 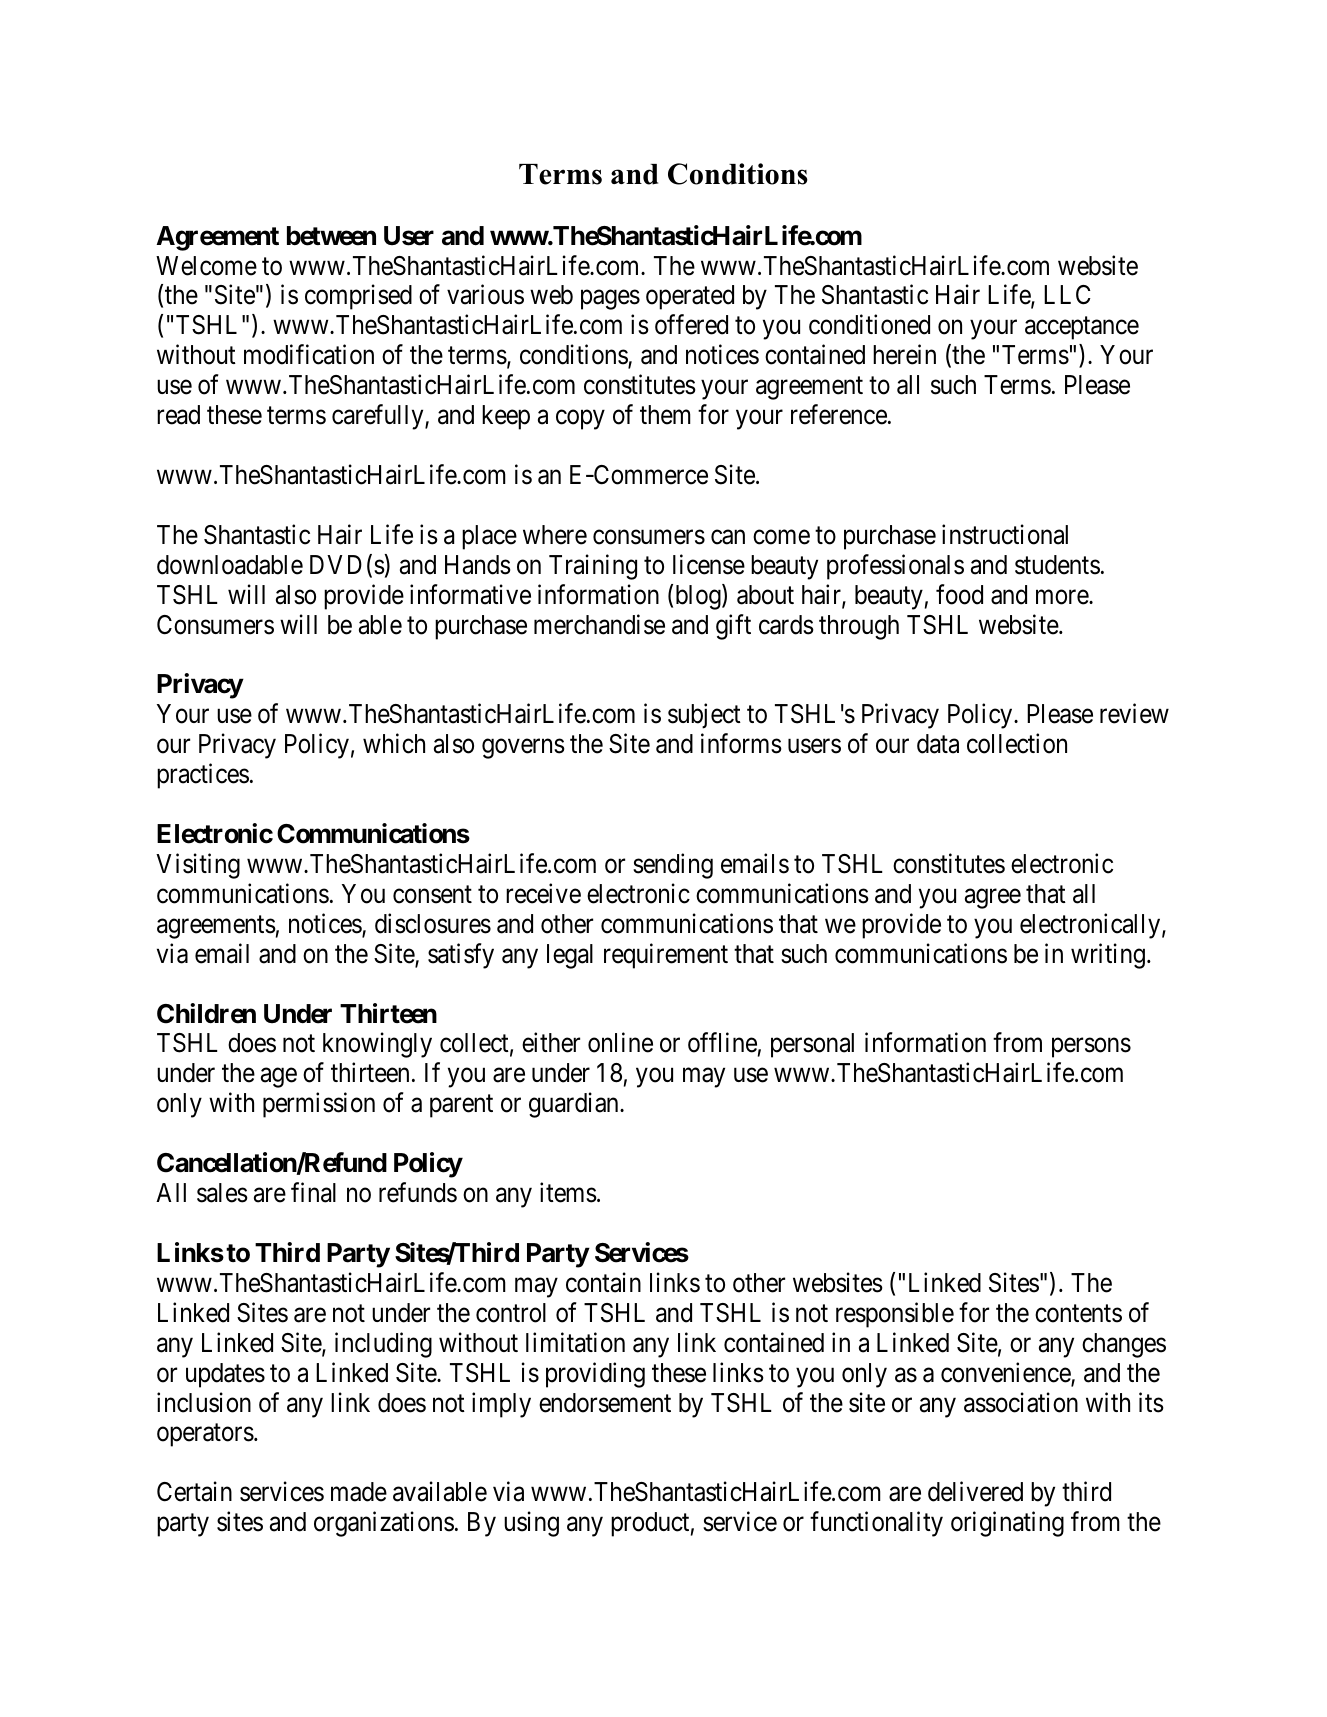 I want to click on instructional, so click(x=1005, y=534).
